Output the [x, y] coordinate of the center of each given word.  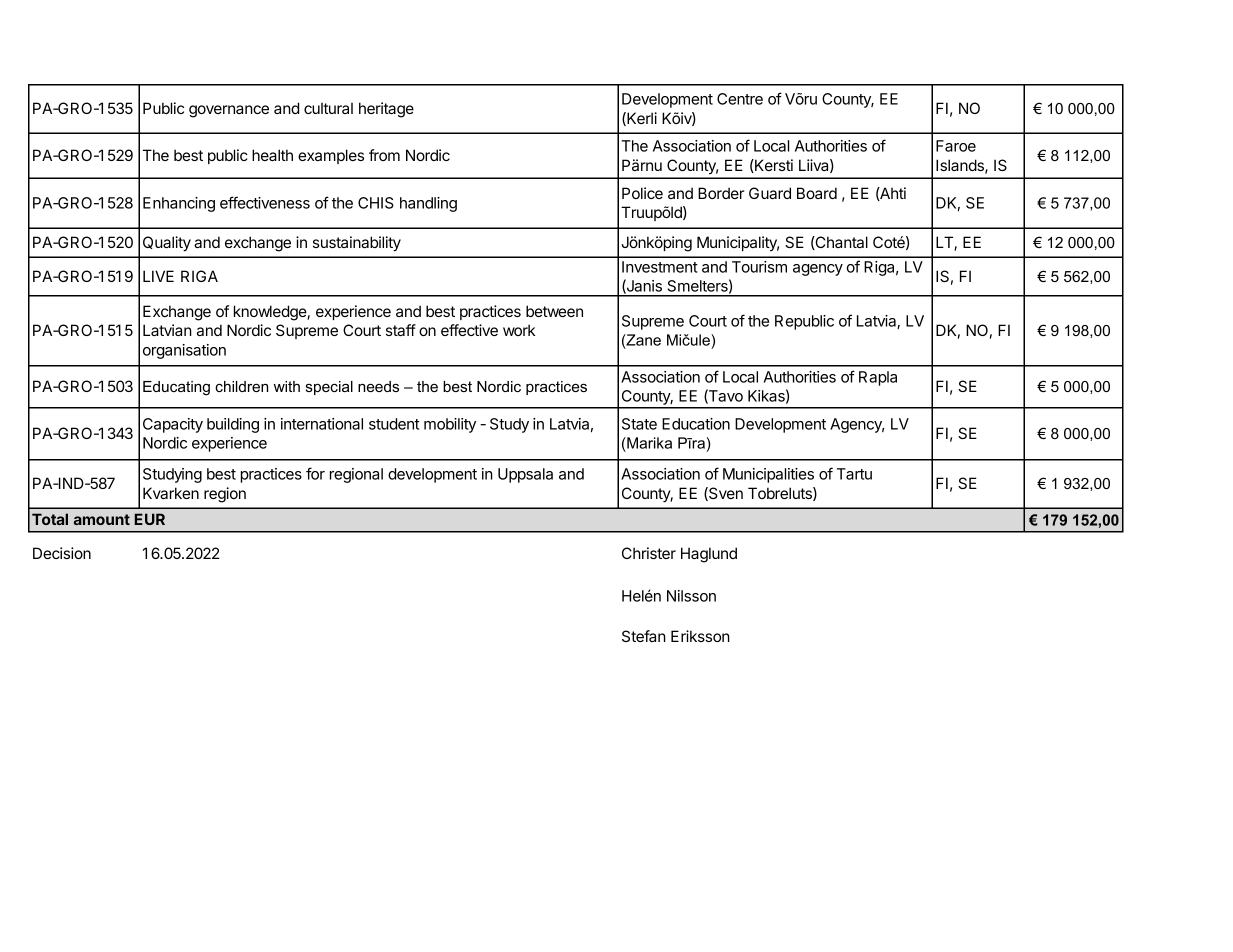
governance [229, 111]
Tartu [854, 474]
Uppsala [525, 475]
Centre [740, 99]
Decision [62, 553]
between [554, 311]
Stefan [644, 636]
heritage [386, 110]
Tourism [759, 267]
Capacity [173, 425]
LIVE [158, 276]
